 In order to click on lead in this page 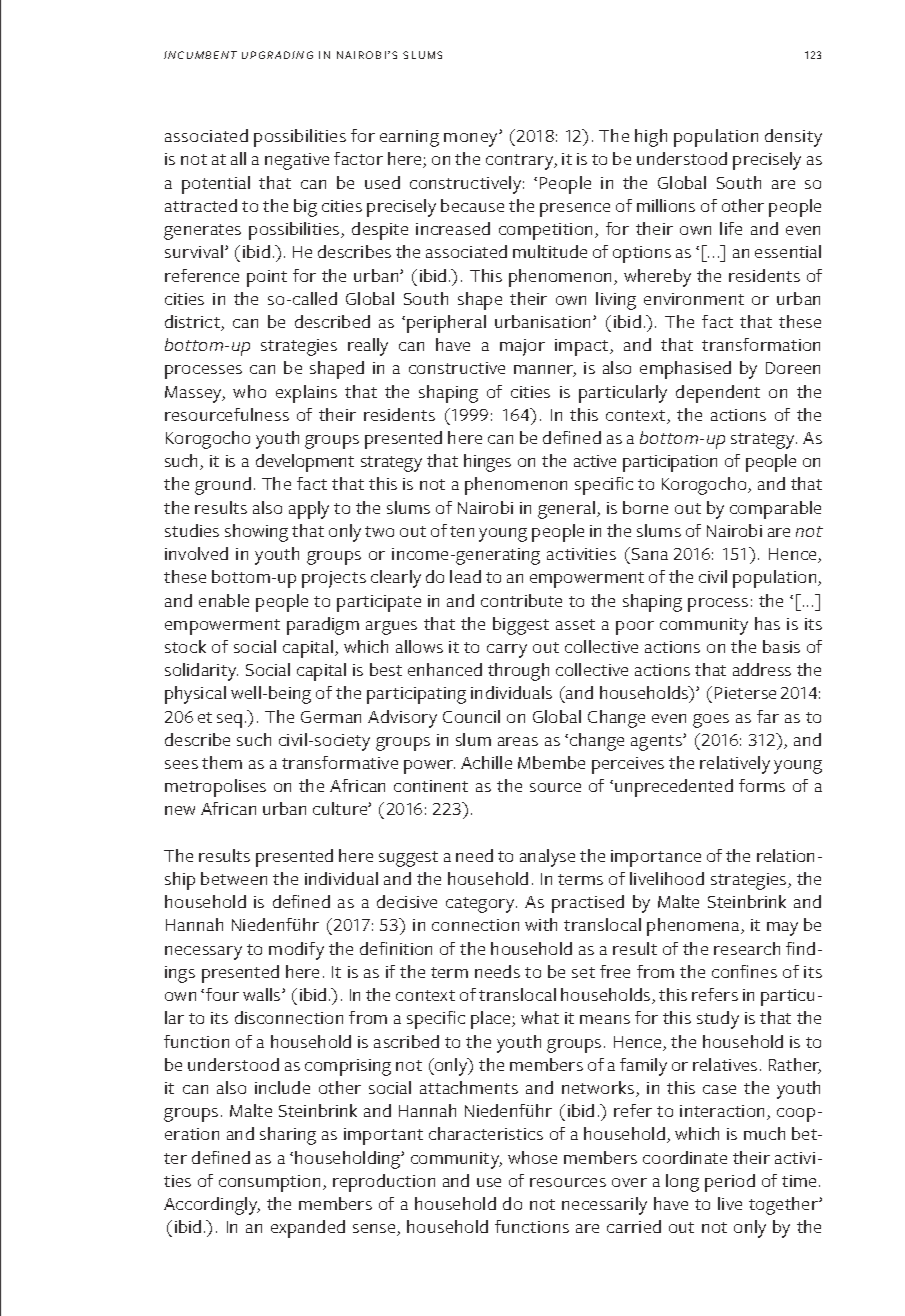, I will do `click(465, 576)`.
